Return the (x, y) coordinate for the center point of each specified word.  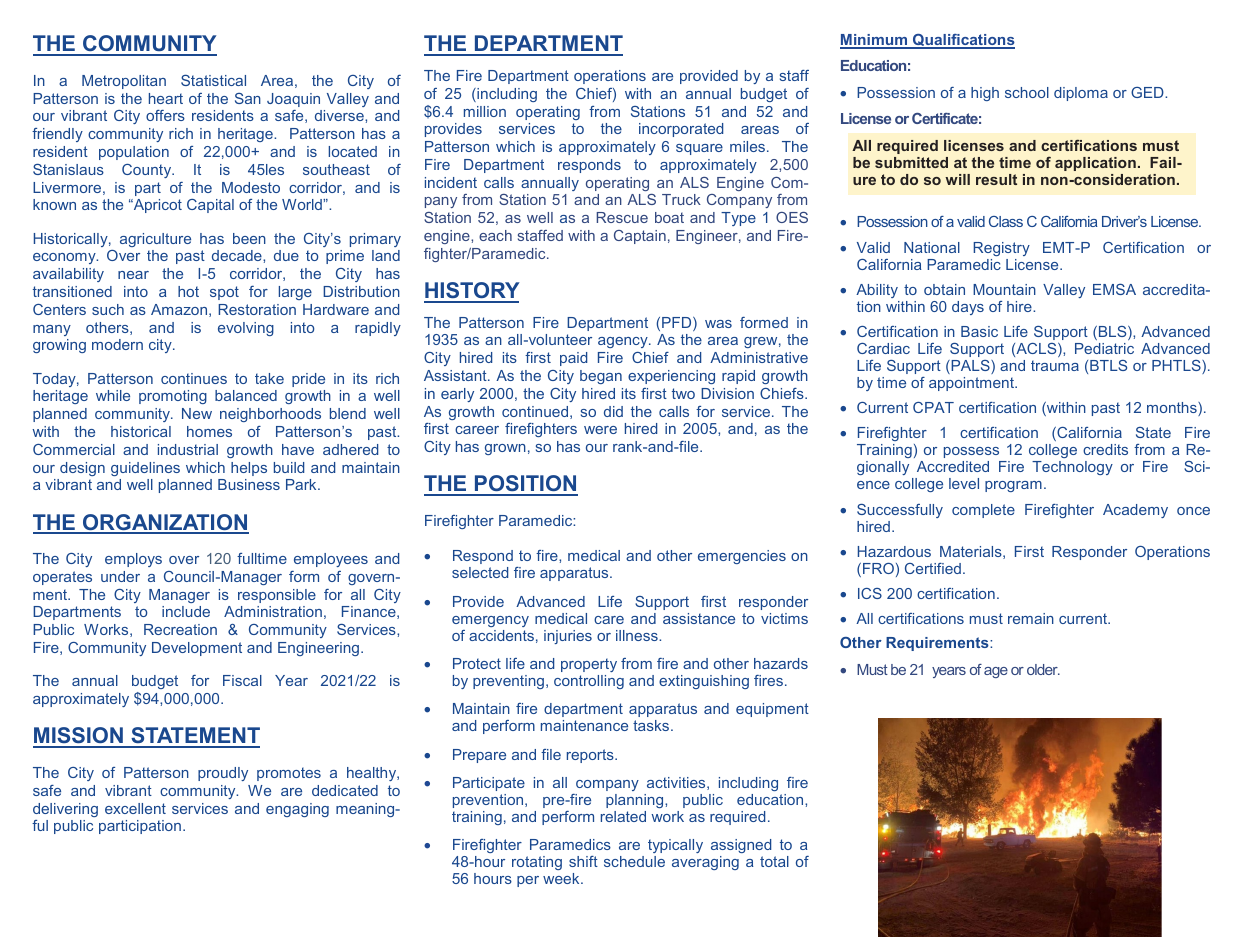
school (1027, 92)
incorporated (681, 130)
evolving (246, 329)
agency (624, 342)
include (186, 611)
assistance (699, 618)
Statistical (213, 80)
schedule (634, 861)
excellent (135, 808)
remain (1031, 618)
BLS (1114, 333)
